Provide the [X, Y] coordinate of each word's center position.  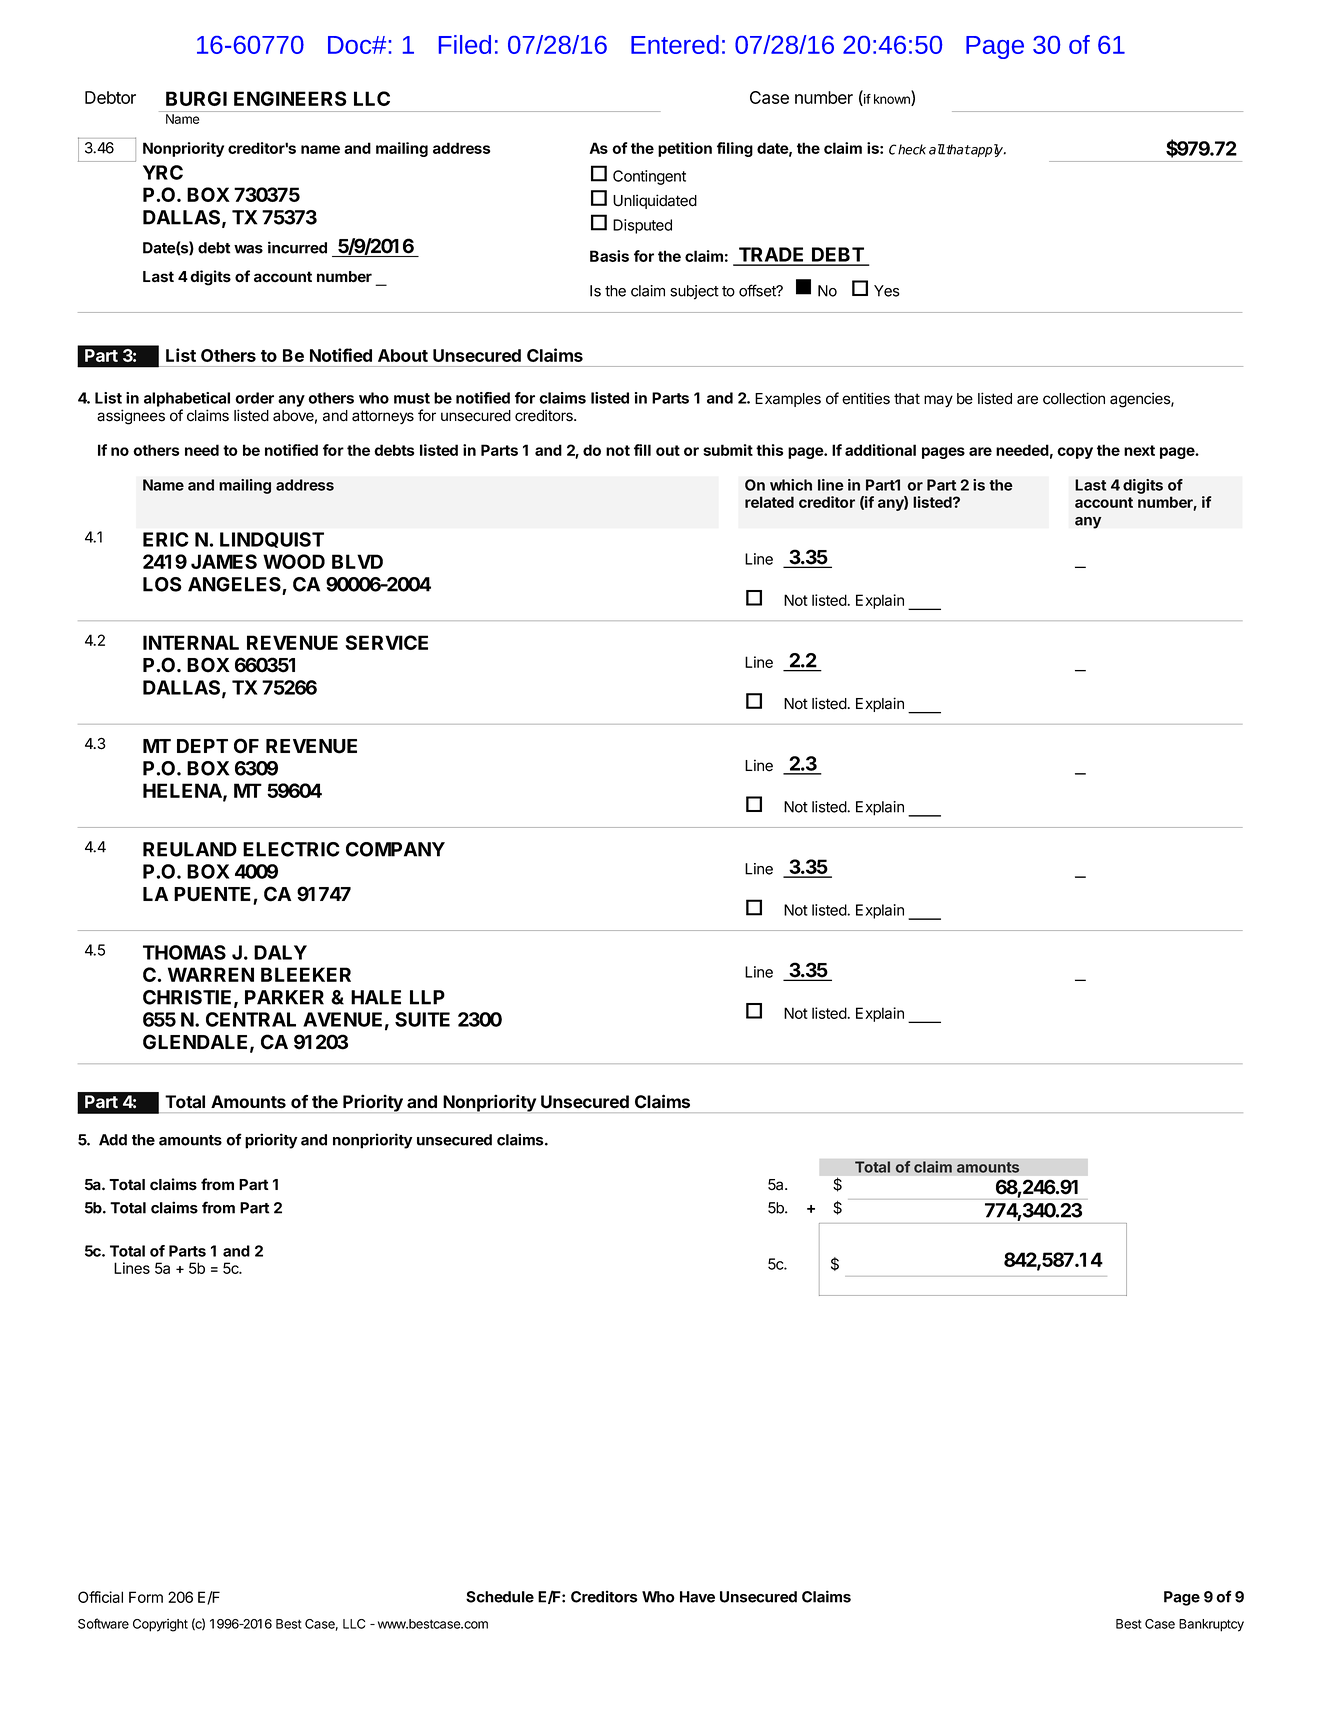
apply [987, 150]
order [254, 398]
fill [642, 450]
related [769, 502]
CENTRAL [251, 1019]
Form [146, 1597]
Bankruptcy [1211, 1625]
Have [697, 1597]
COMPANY [395, 849]
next [1139, 450]
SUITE [422, 1019]
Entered [675, 44]
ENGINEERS [290, 98]
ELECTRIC [291, 849]
